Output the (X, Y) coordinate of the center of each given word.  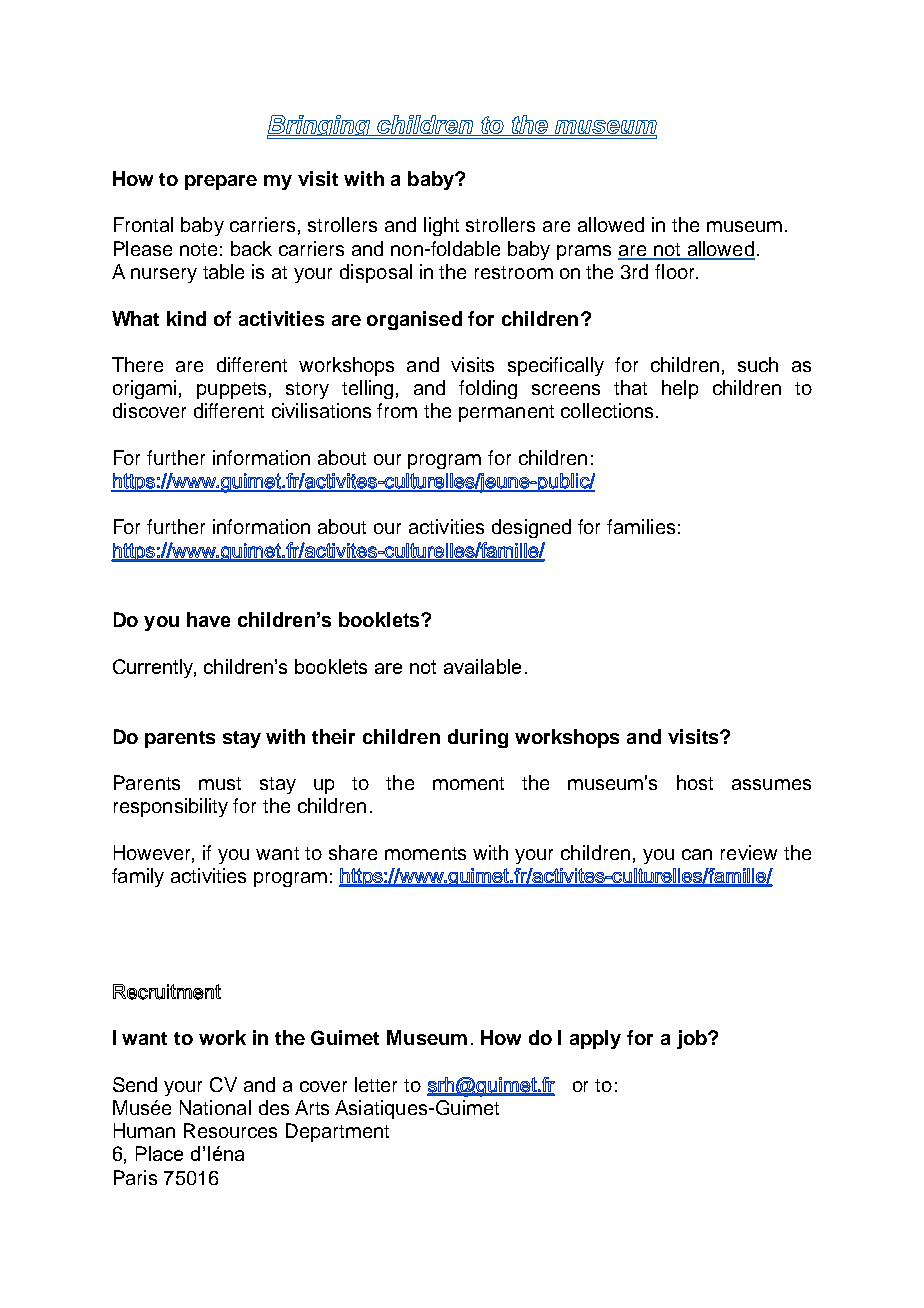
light (441, 226)
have (208, 619)
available (482, 666)
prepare (221, 182)
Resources (230, 1130)
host (695, 782)
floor (676, 271)
